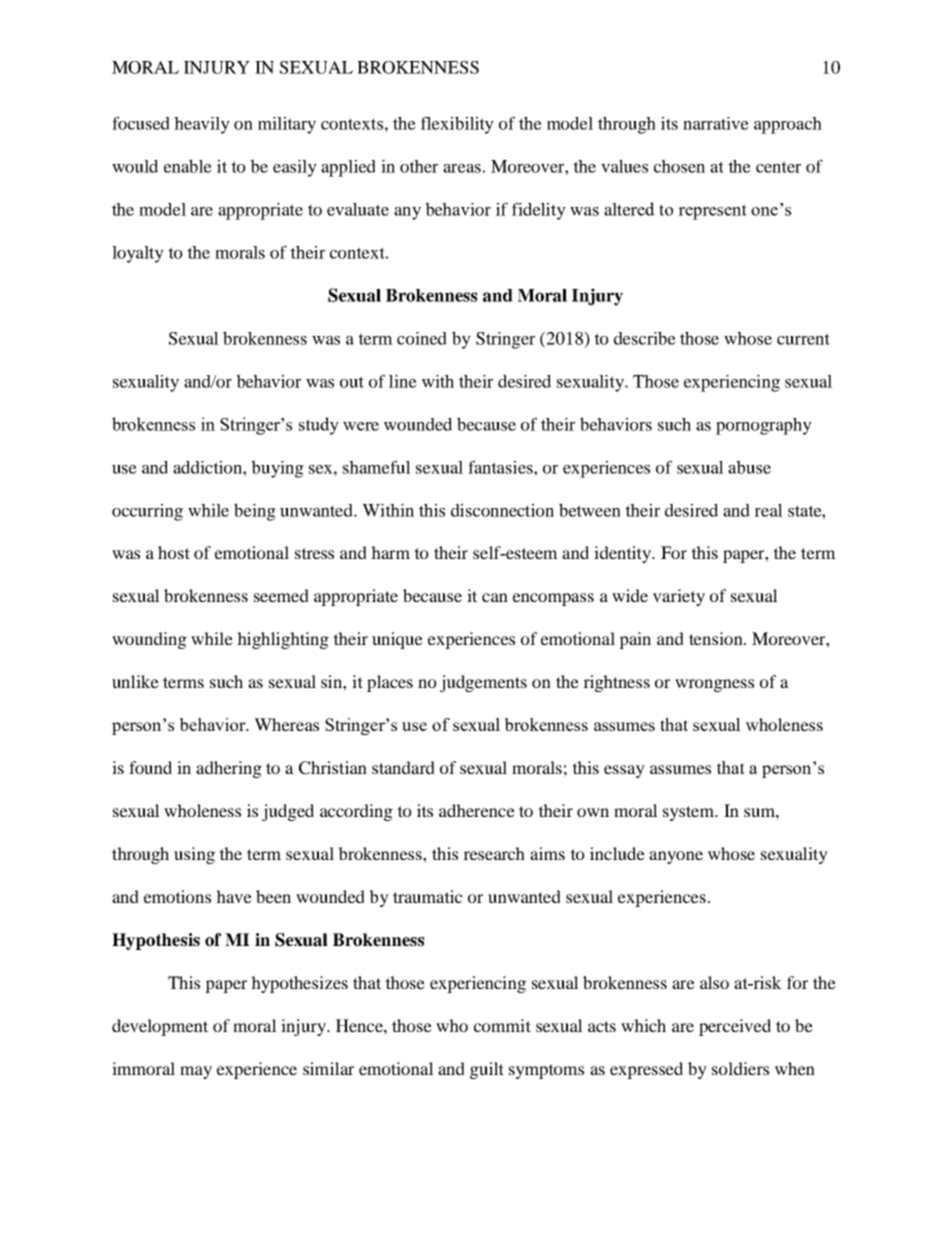 The width and height of the screenshot is (952, 1233). I want to click on describe, so click(645, 338).
